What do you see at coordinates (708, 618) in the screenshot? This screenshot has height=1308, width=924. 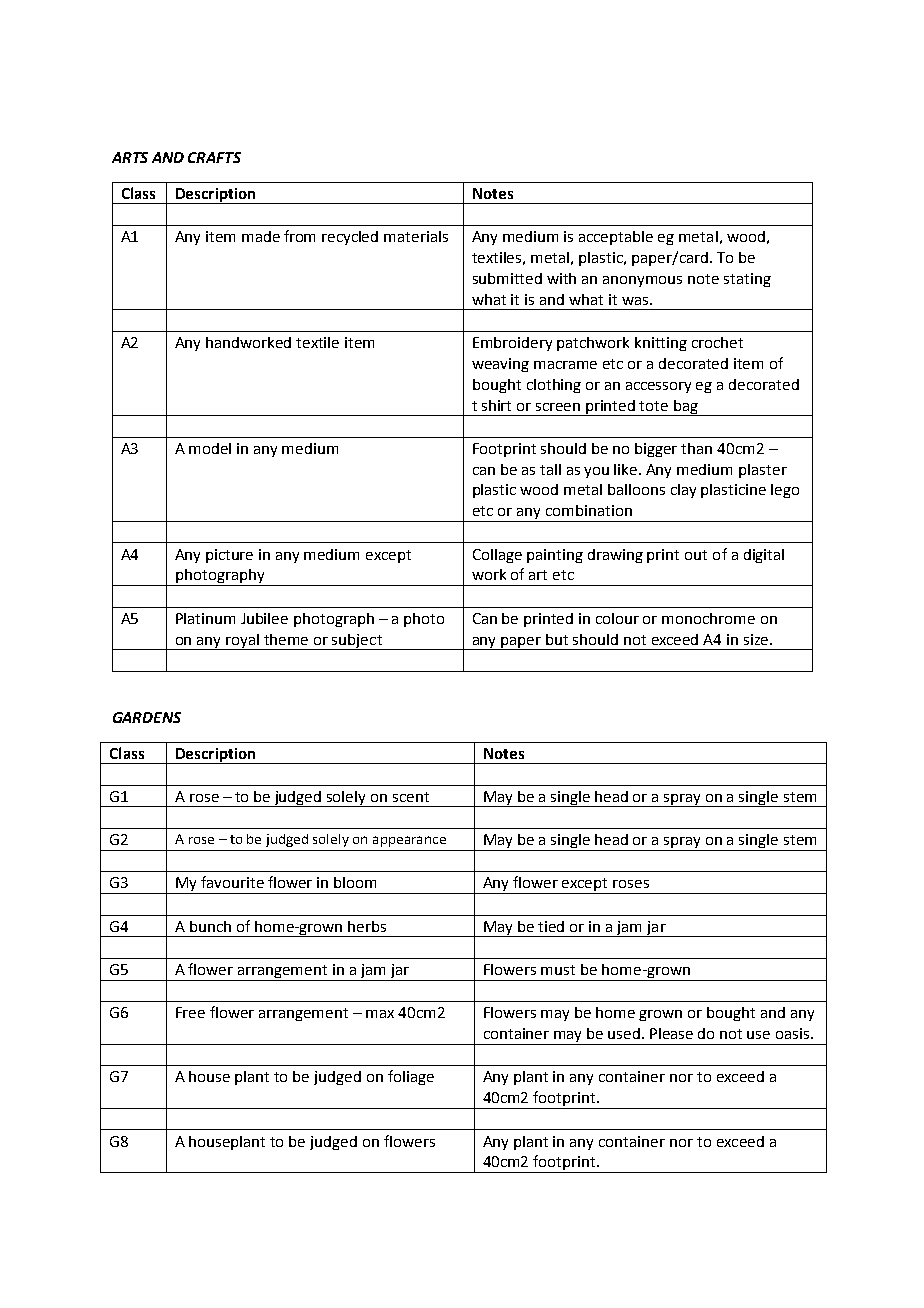 I see `monochrome` at bounding box center [708, 618].
